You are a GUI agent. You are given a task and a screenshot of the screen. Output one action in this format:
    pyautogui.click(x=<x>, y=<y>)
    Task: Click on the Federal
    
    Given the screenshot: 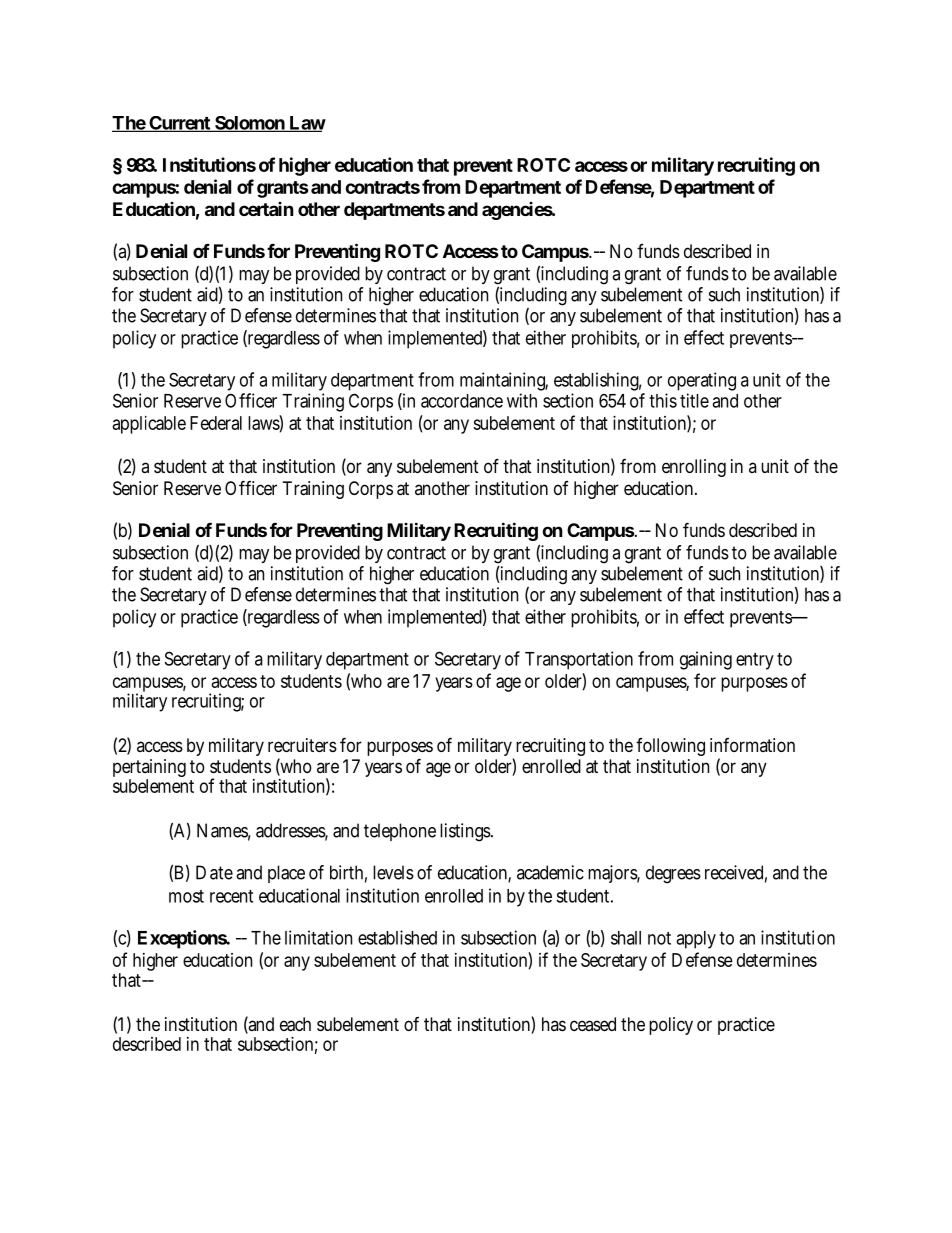 What is the action you would take?
    pyautogui.click(x=216, y=423)
